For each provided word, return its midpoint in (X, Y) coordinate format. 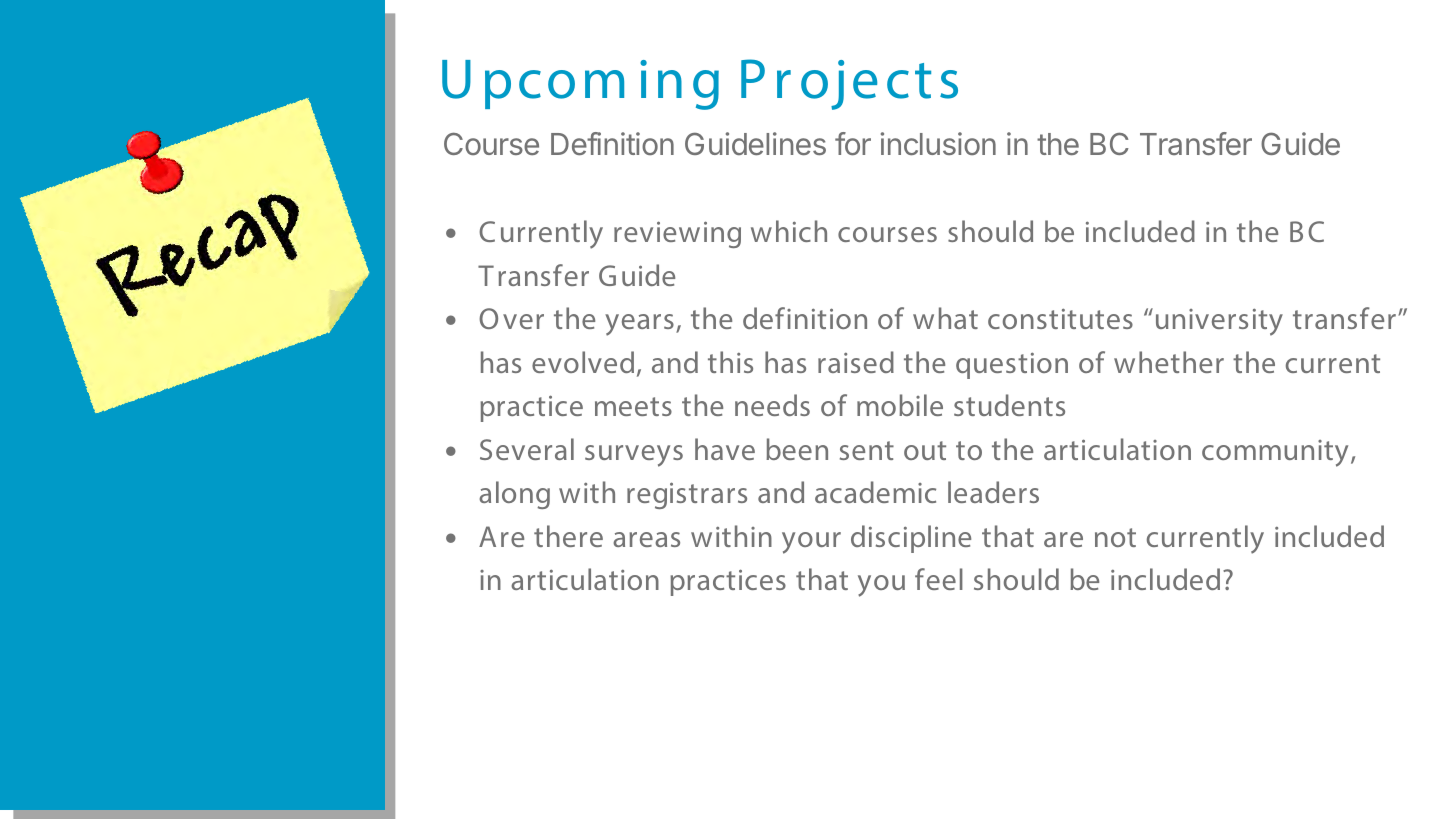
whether (1169, 362)
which (789, 231)
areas (646, 539)
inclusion (938, 143)
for (853, 143)
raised (856, 362)
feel (939, 579)
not (1115, 537)
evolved (583, 362)
